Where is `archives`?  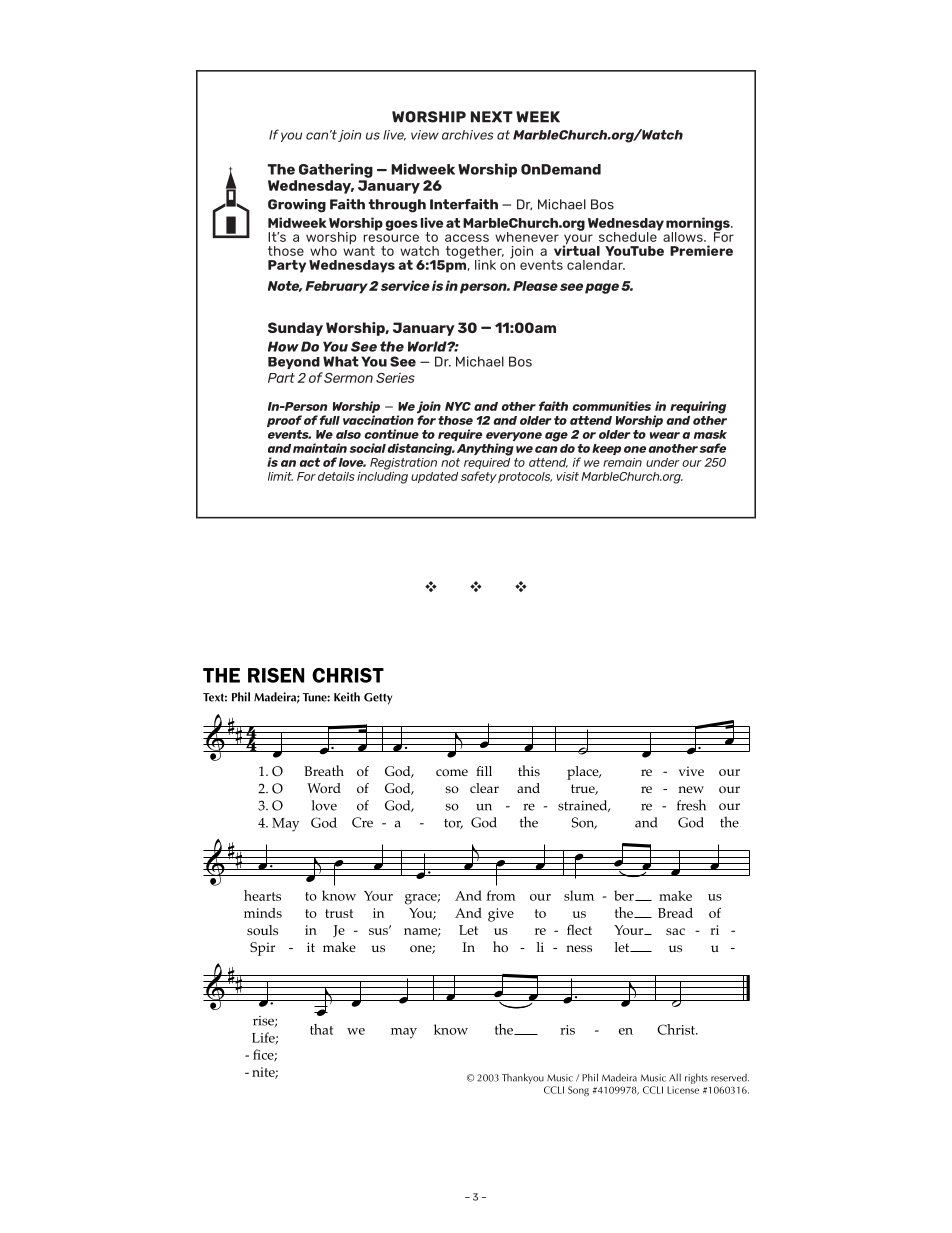
archives is located at coordinates (468, 135).
